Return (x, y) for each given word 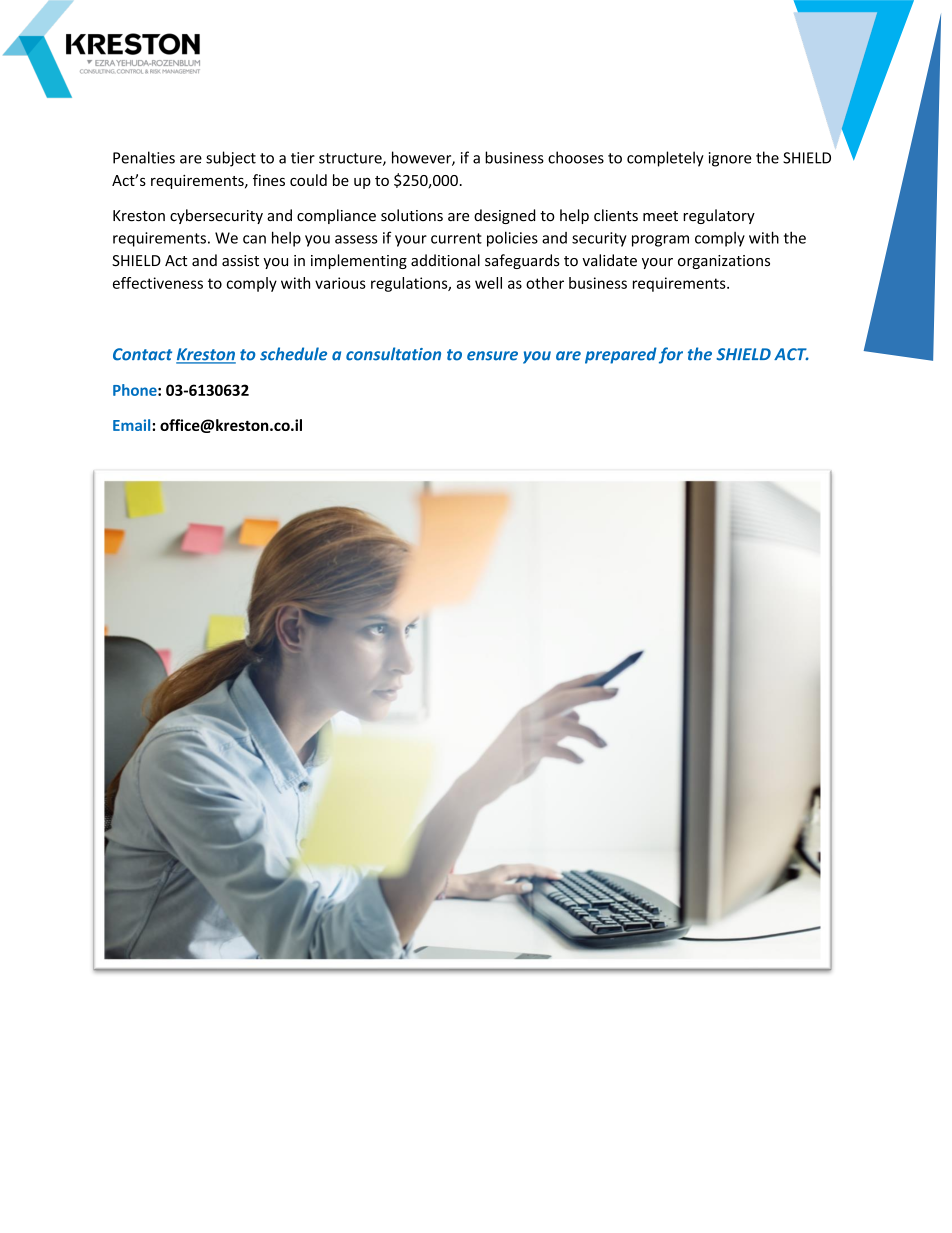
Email (133, 425)
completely (665, 159)
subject (231, 159)
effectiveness (158, 283)
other (545, 283)
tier (303, 158)
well (488, 283)
